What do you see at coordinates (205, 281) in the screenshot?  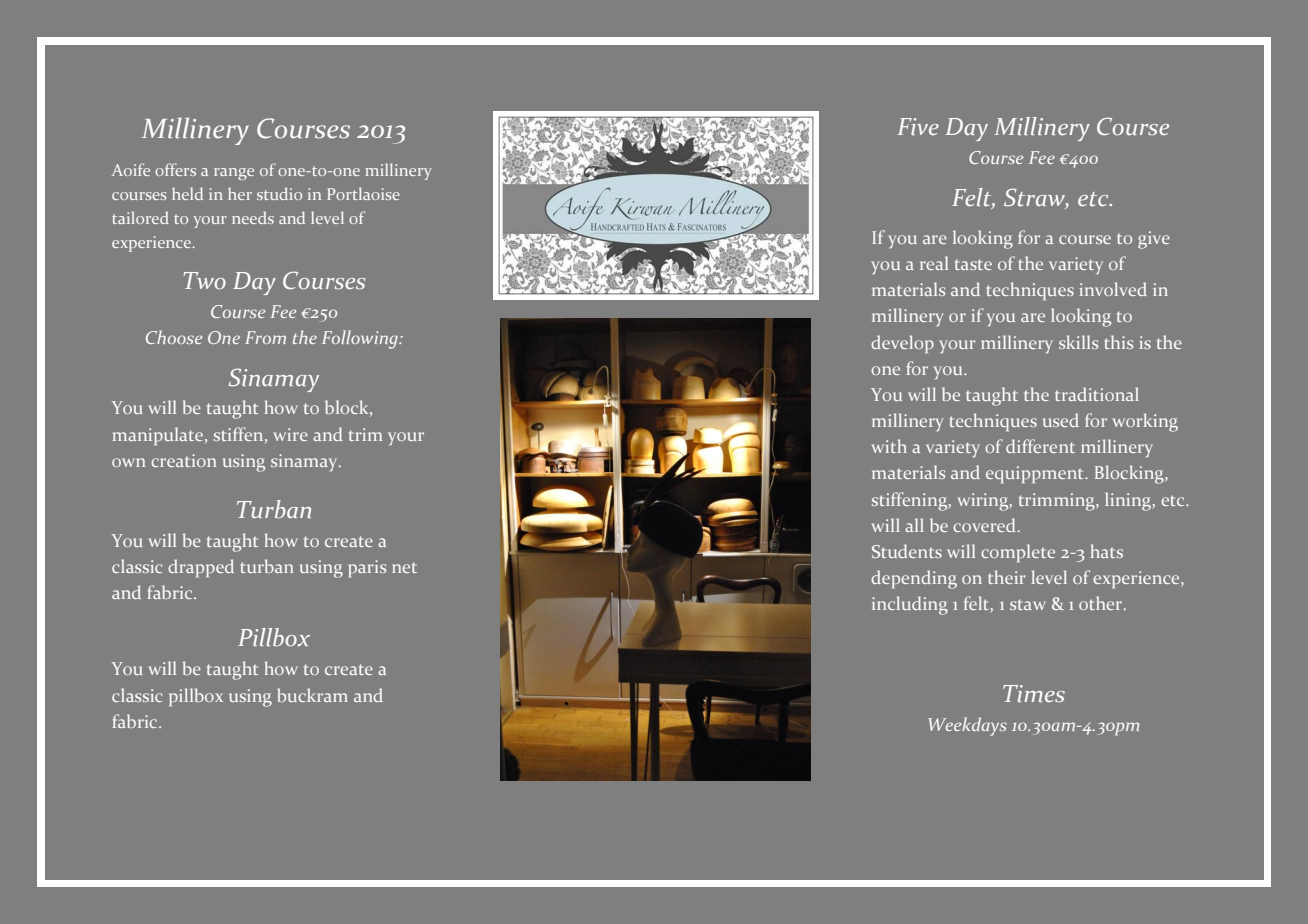 I see `Two` at bounding box center [205, 281].
